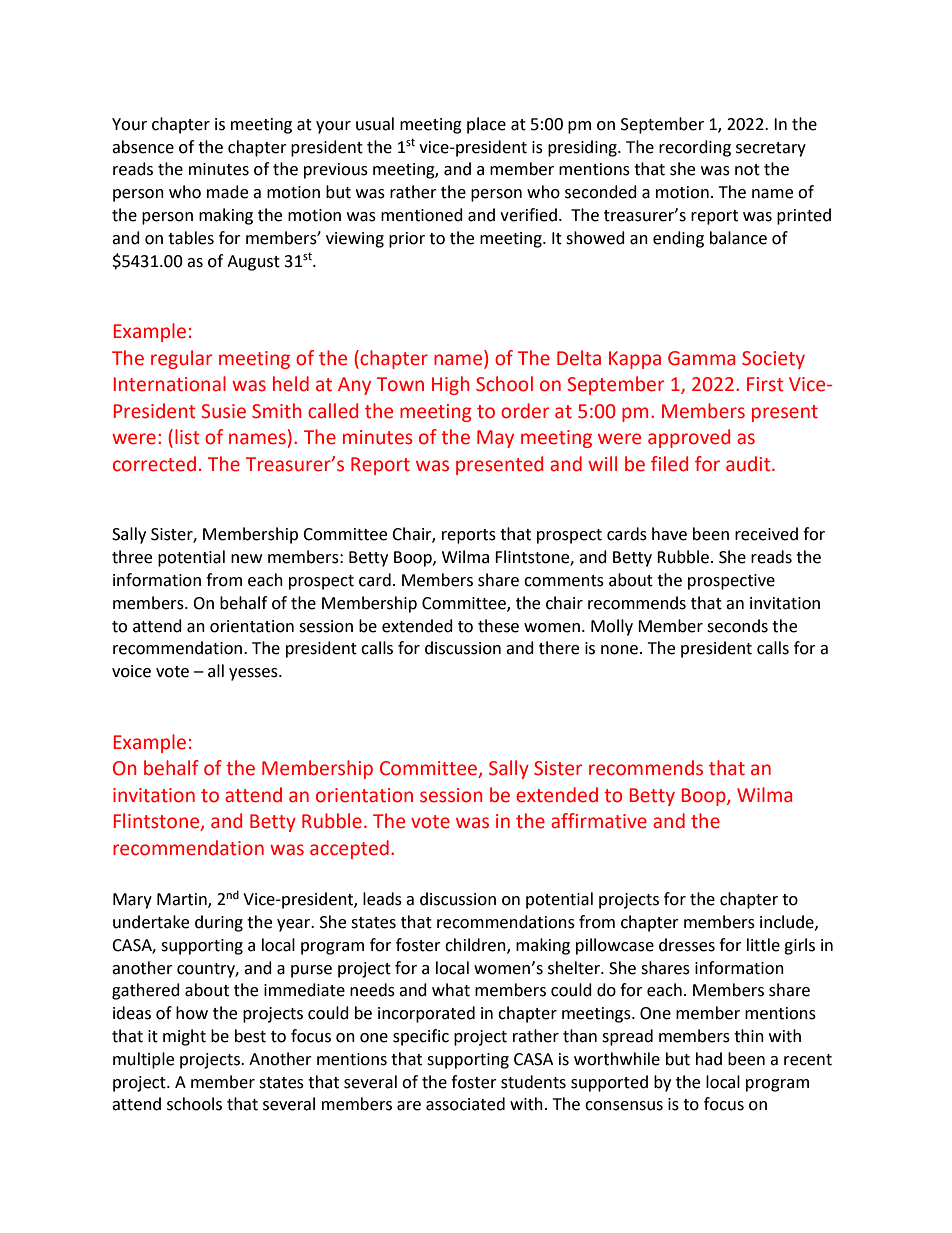 The width and height of the page is (952, 1233). I want to click on seconds, so click(737, 626).
